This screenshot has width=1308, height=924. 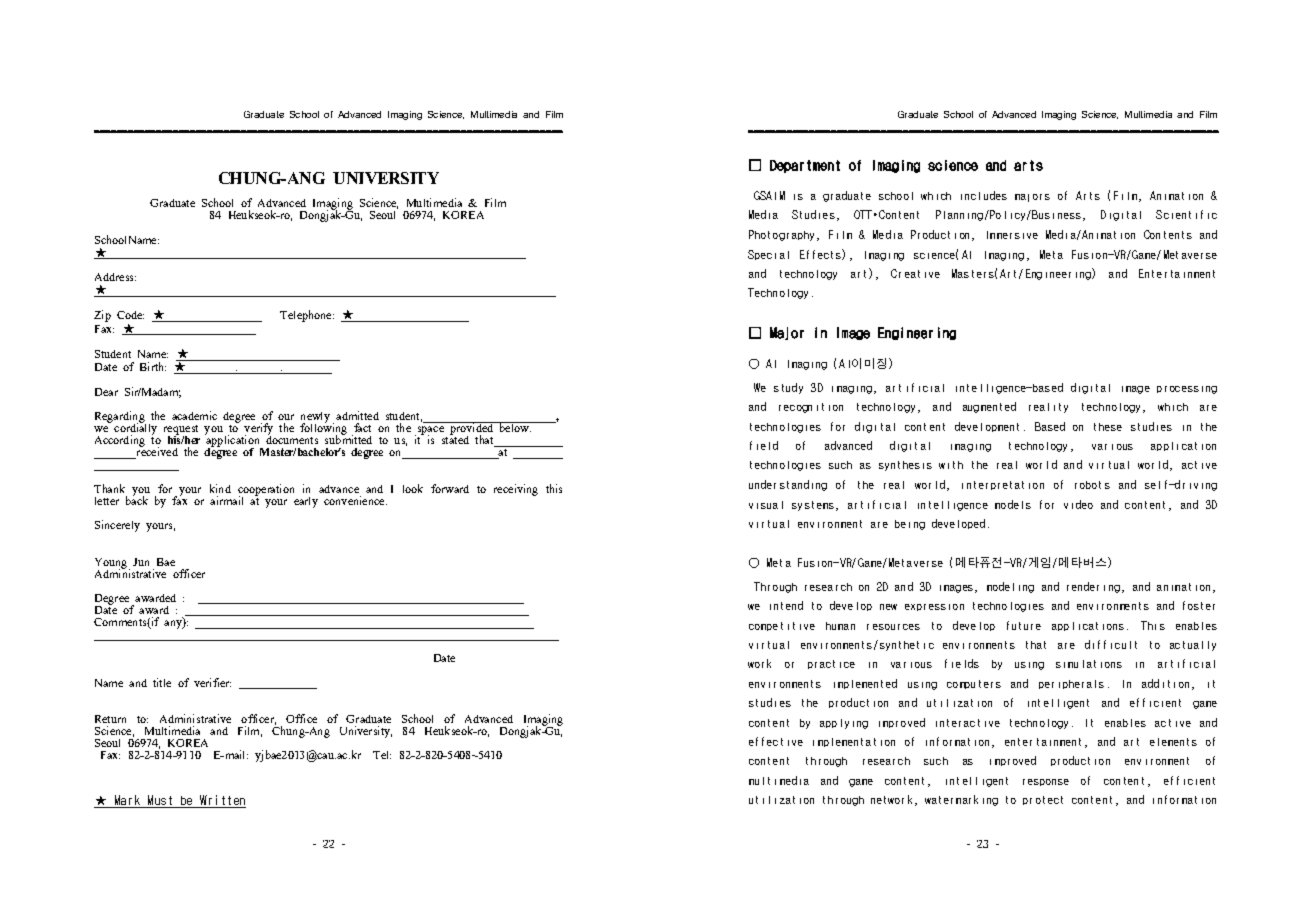 I want to click on Code, so click(x=130, y=315).
